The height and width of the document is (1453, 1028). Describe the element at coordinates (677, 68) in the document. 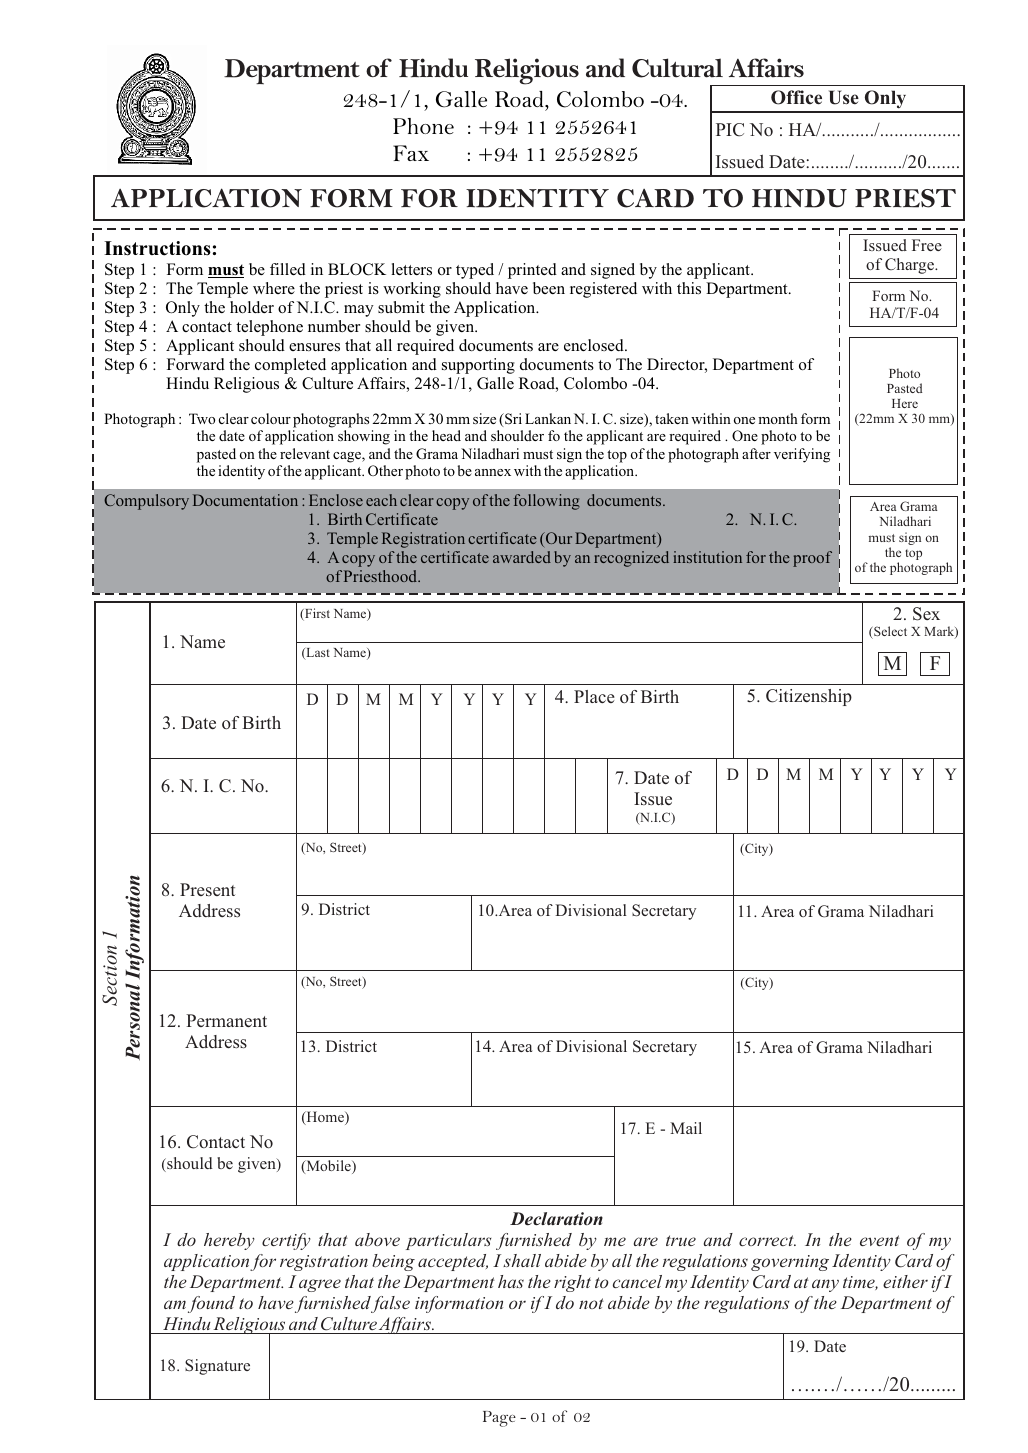

I see `Cultural` at that location.
